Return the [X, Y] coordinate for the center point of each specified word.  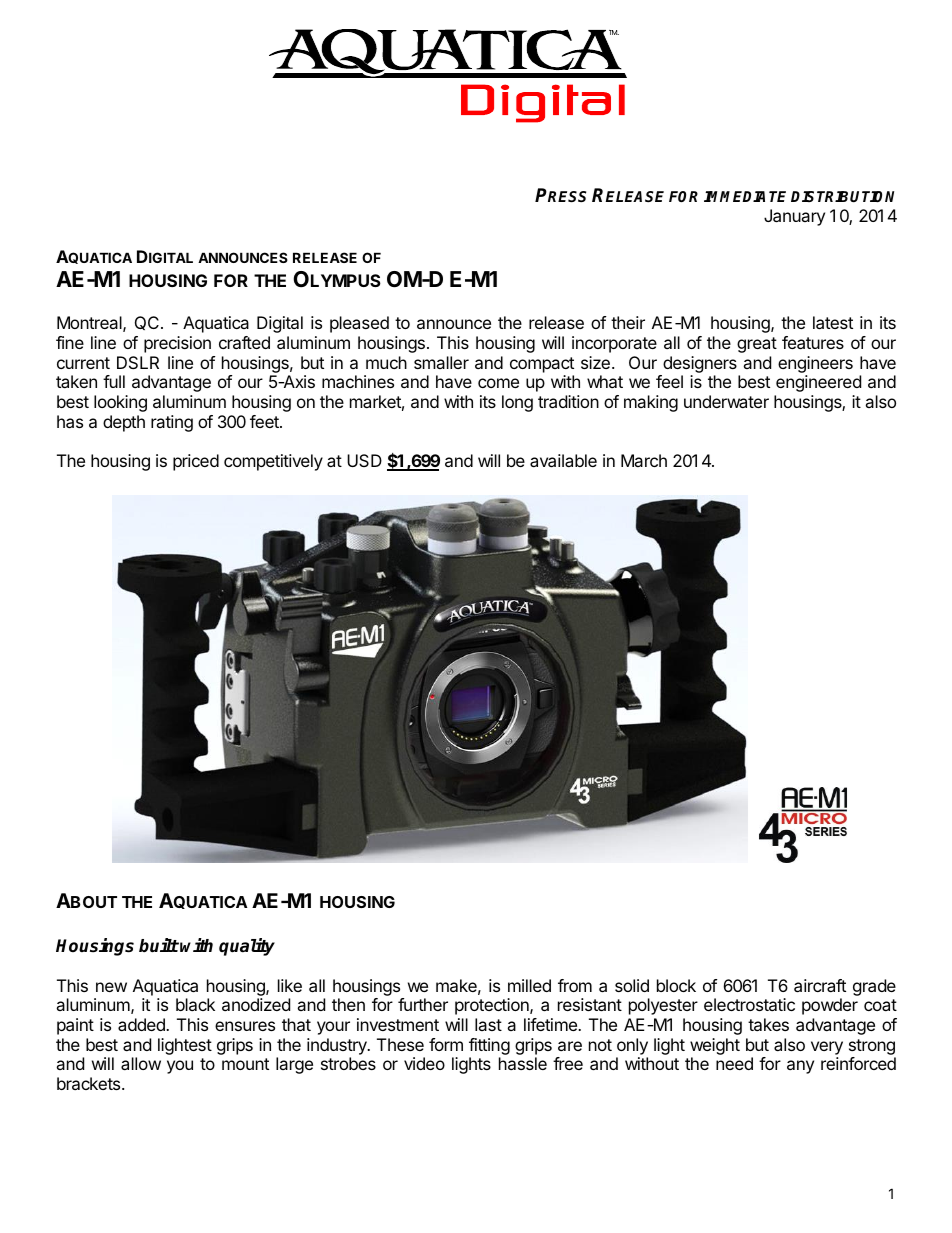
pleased [359, 324]
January [794, 217]
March [644, 460]
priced [196, 462]
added [142, 1024]
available [563, 460]
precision [177, 344]
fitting [489, 1048]
